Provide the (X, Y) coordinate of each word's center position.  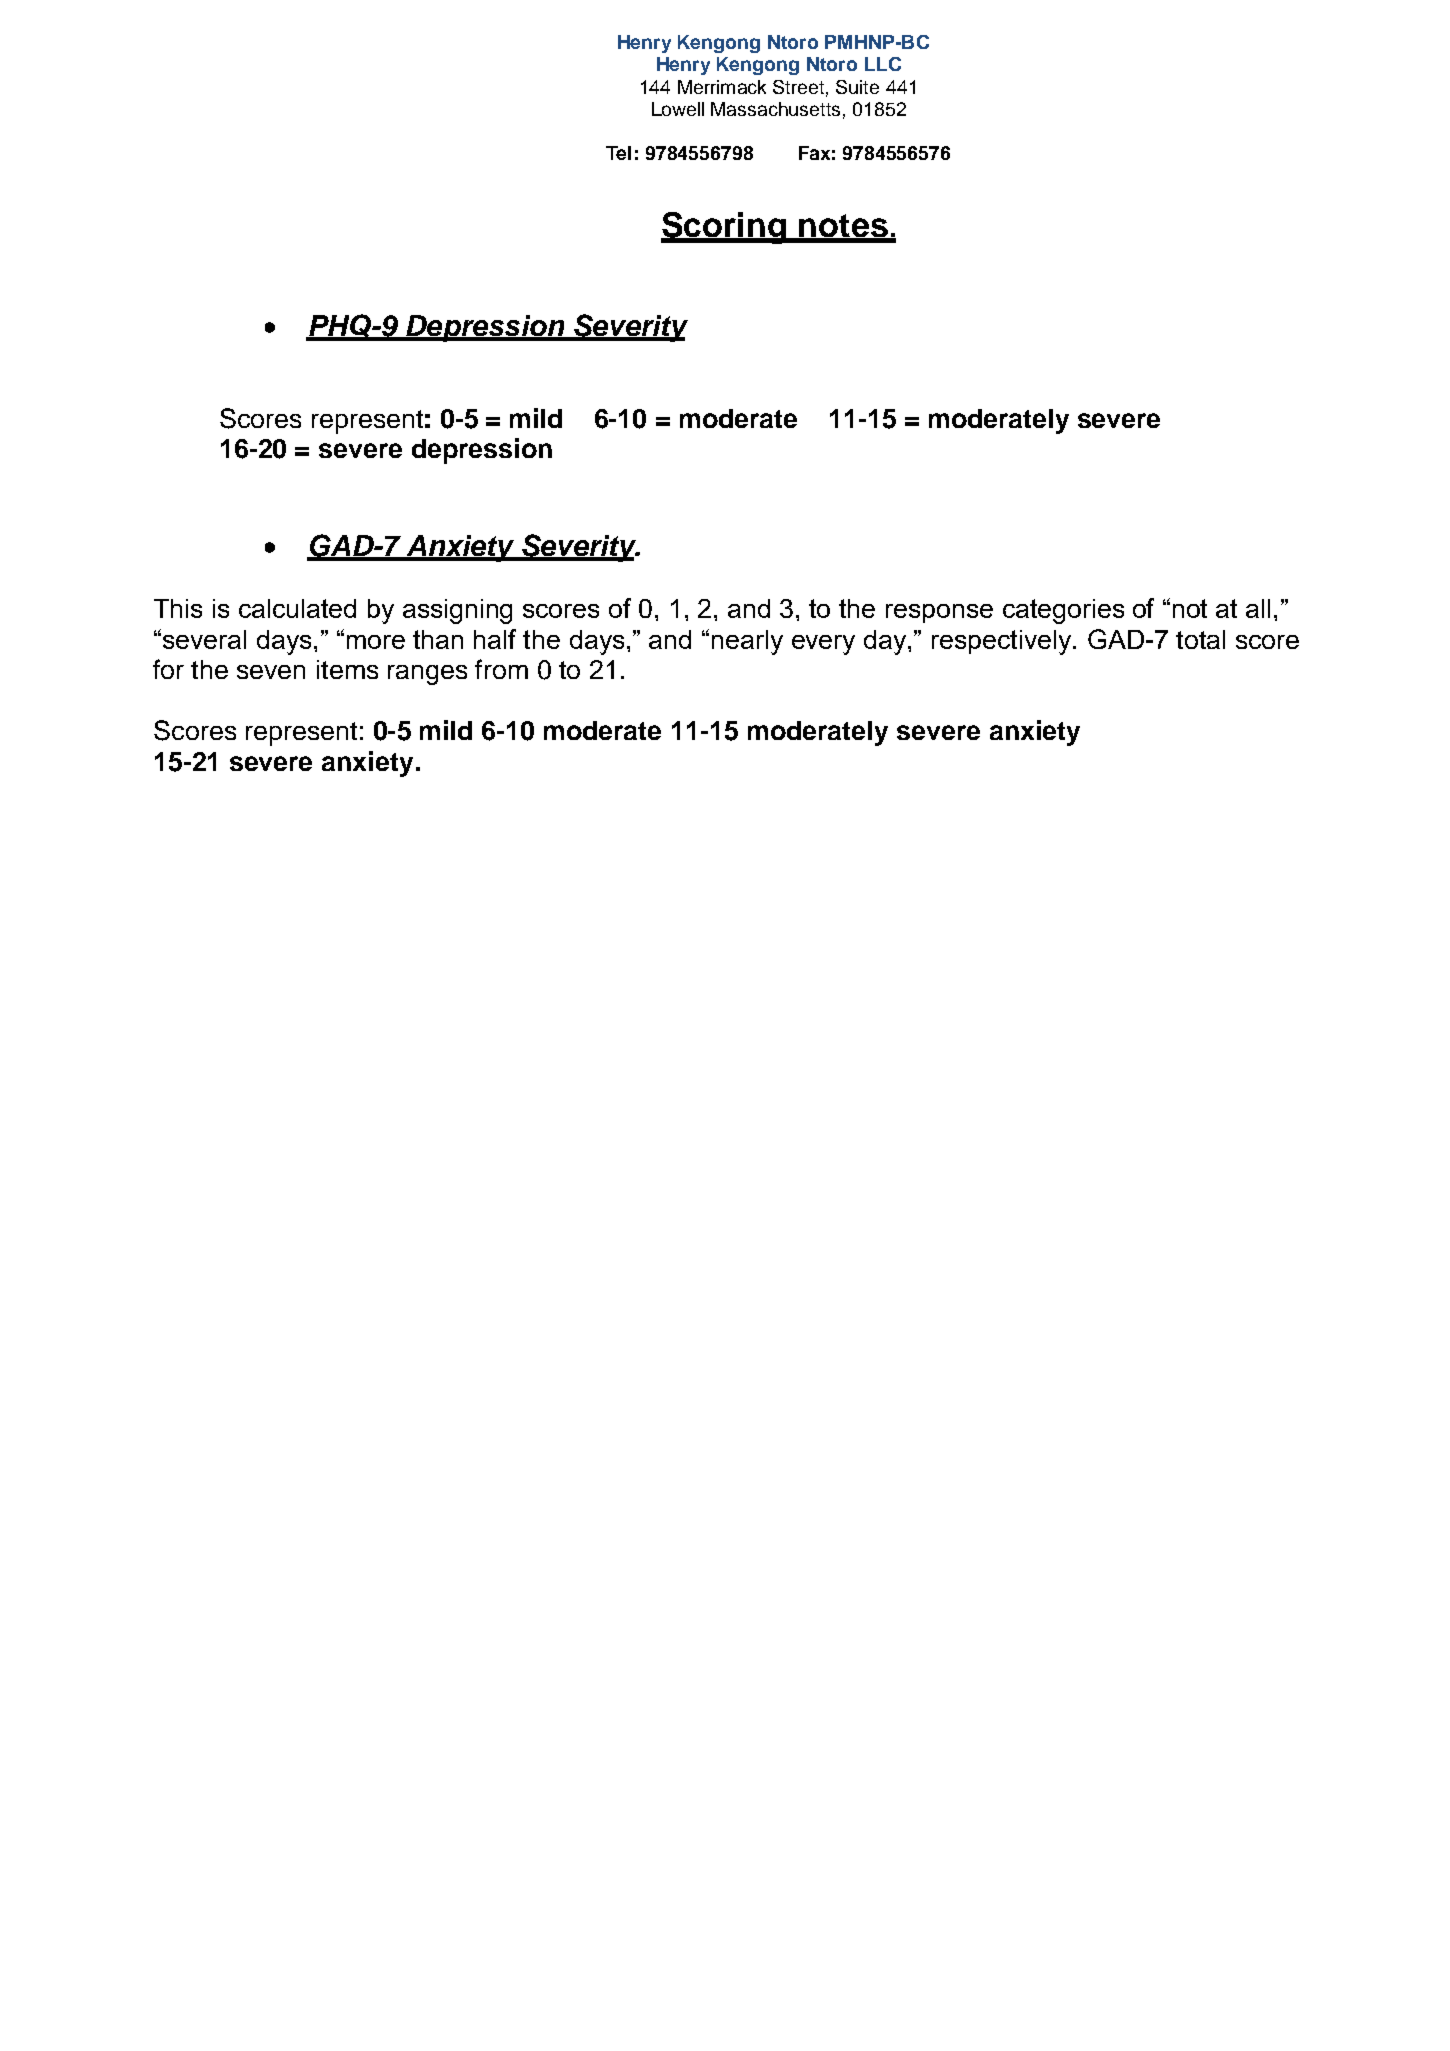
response (939, 613)
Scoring (725, 228)
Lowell (678, 109)
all (1258, 608)
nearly (747, 642)
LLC (883, 64)
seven (271, 672)
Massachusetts (775, 109)
